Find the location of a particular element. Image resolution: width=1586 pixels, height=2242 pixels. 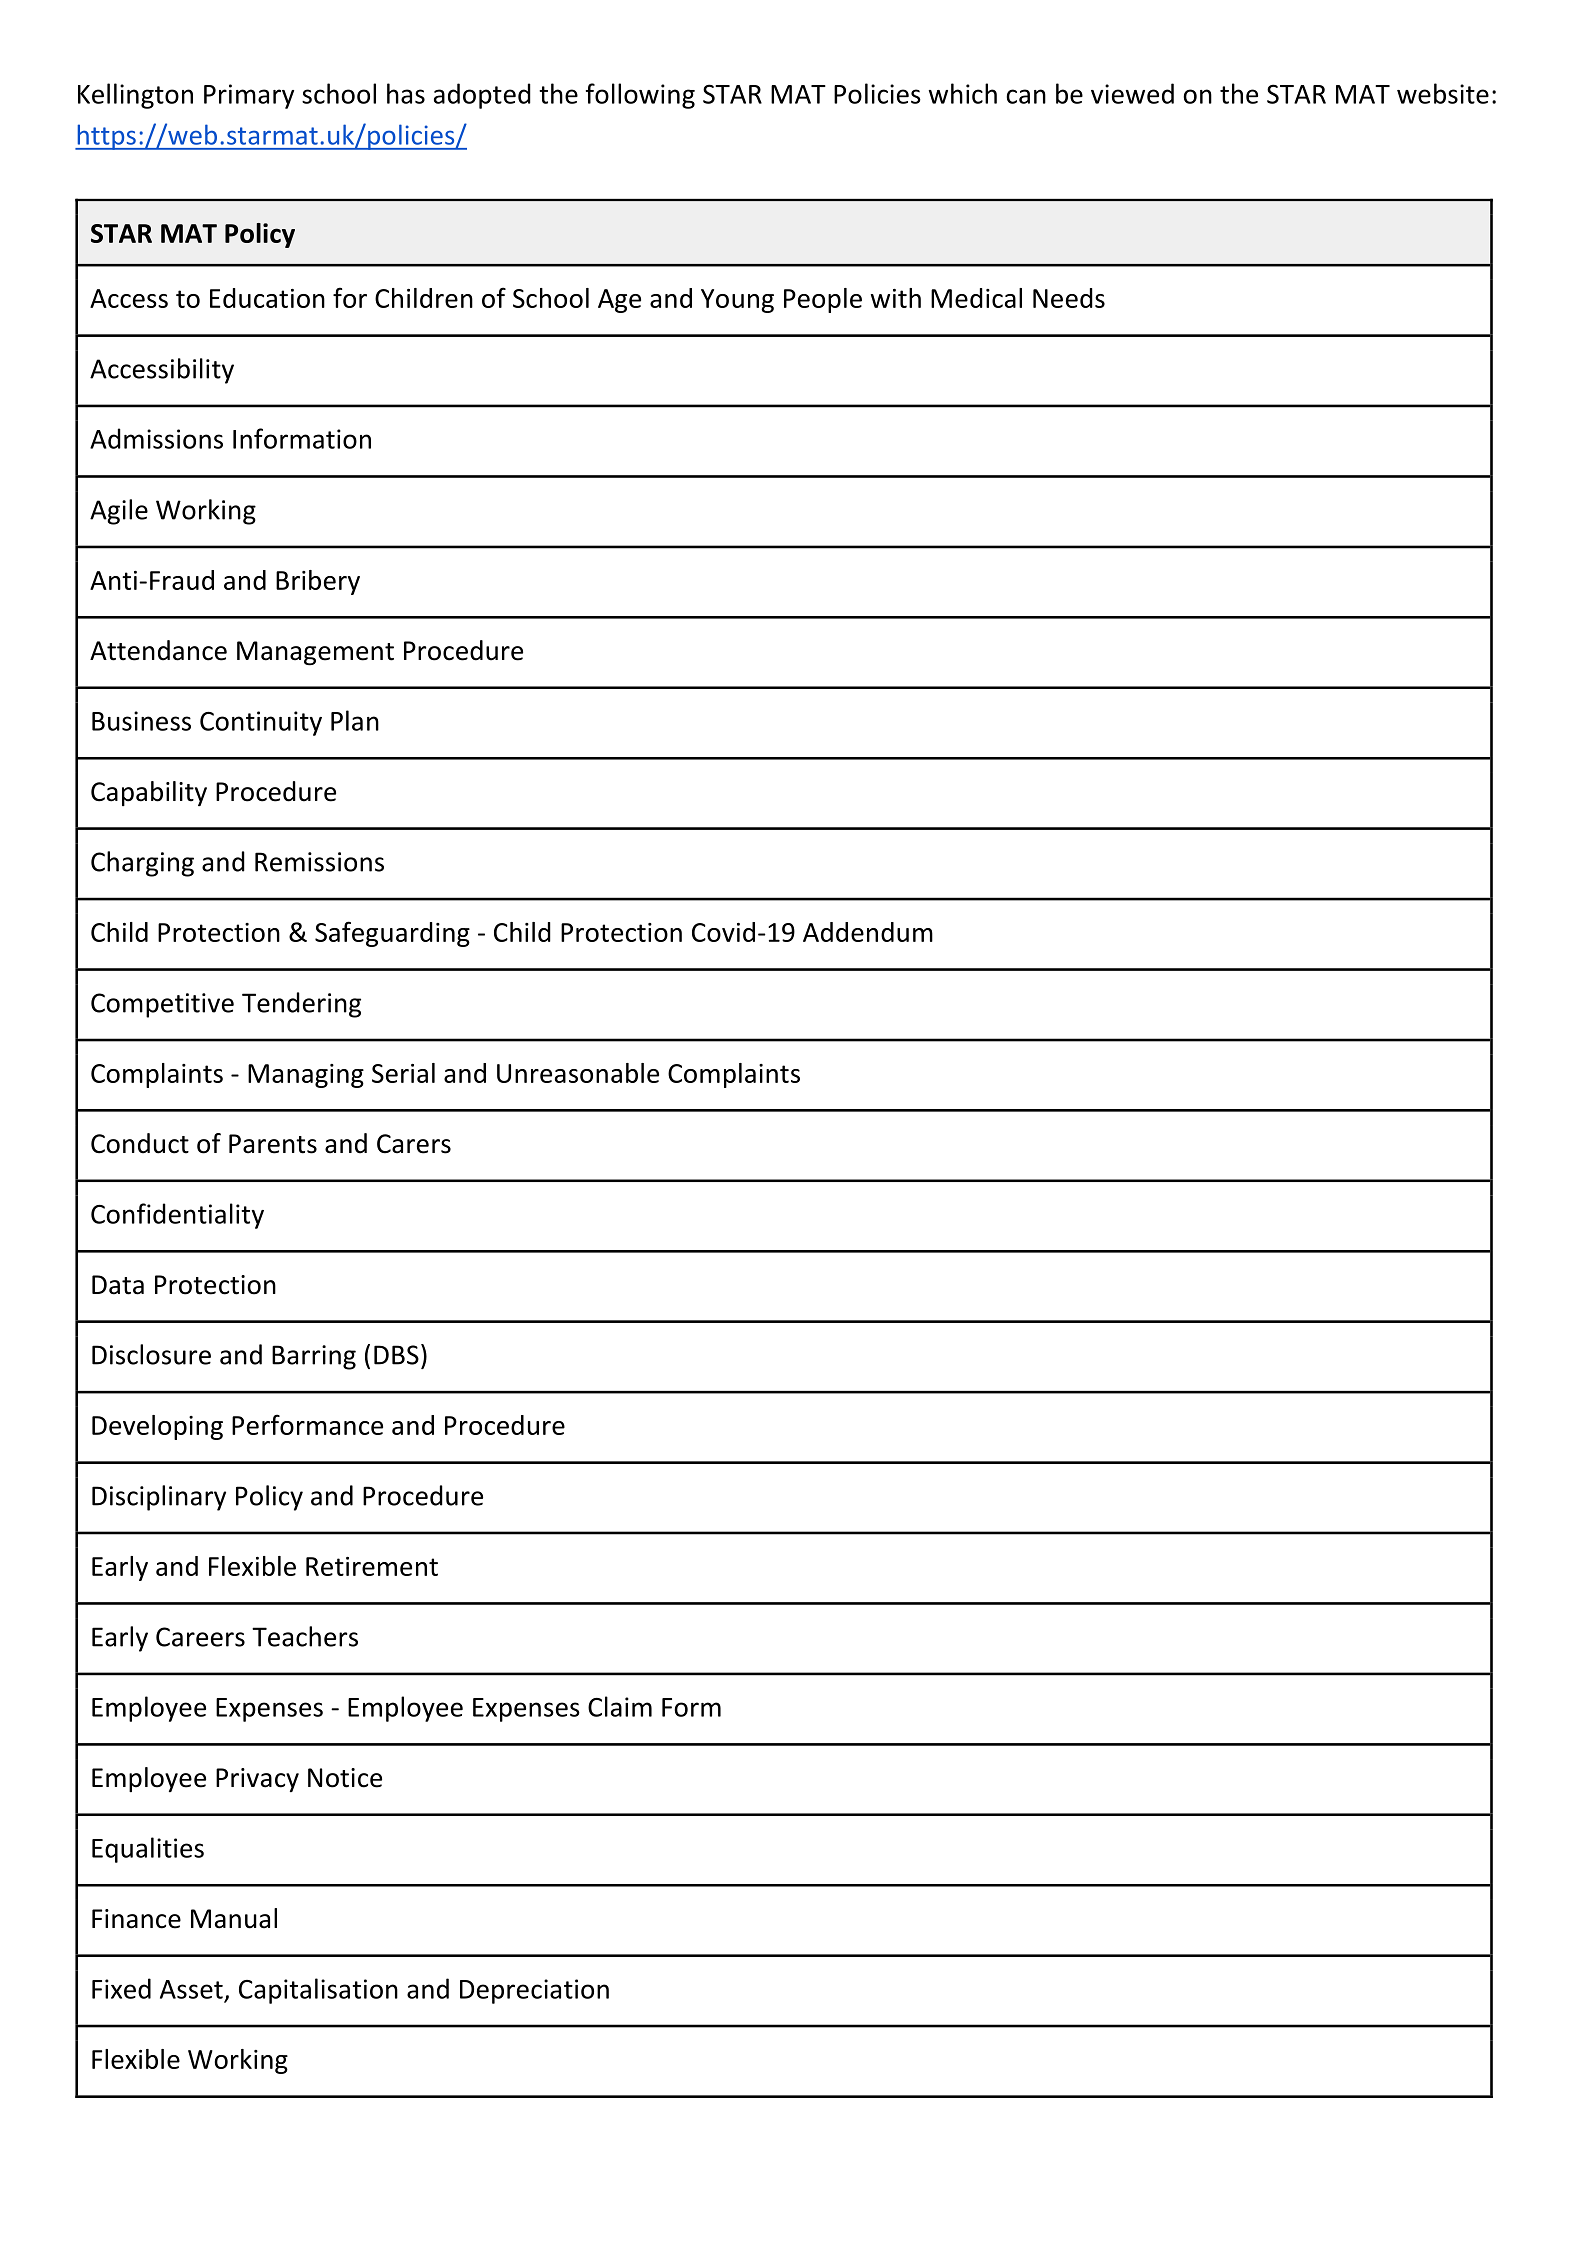

viewed is located at coordinates (1132, 93).
